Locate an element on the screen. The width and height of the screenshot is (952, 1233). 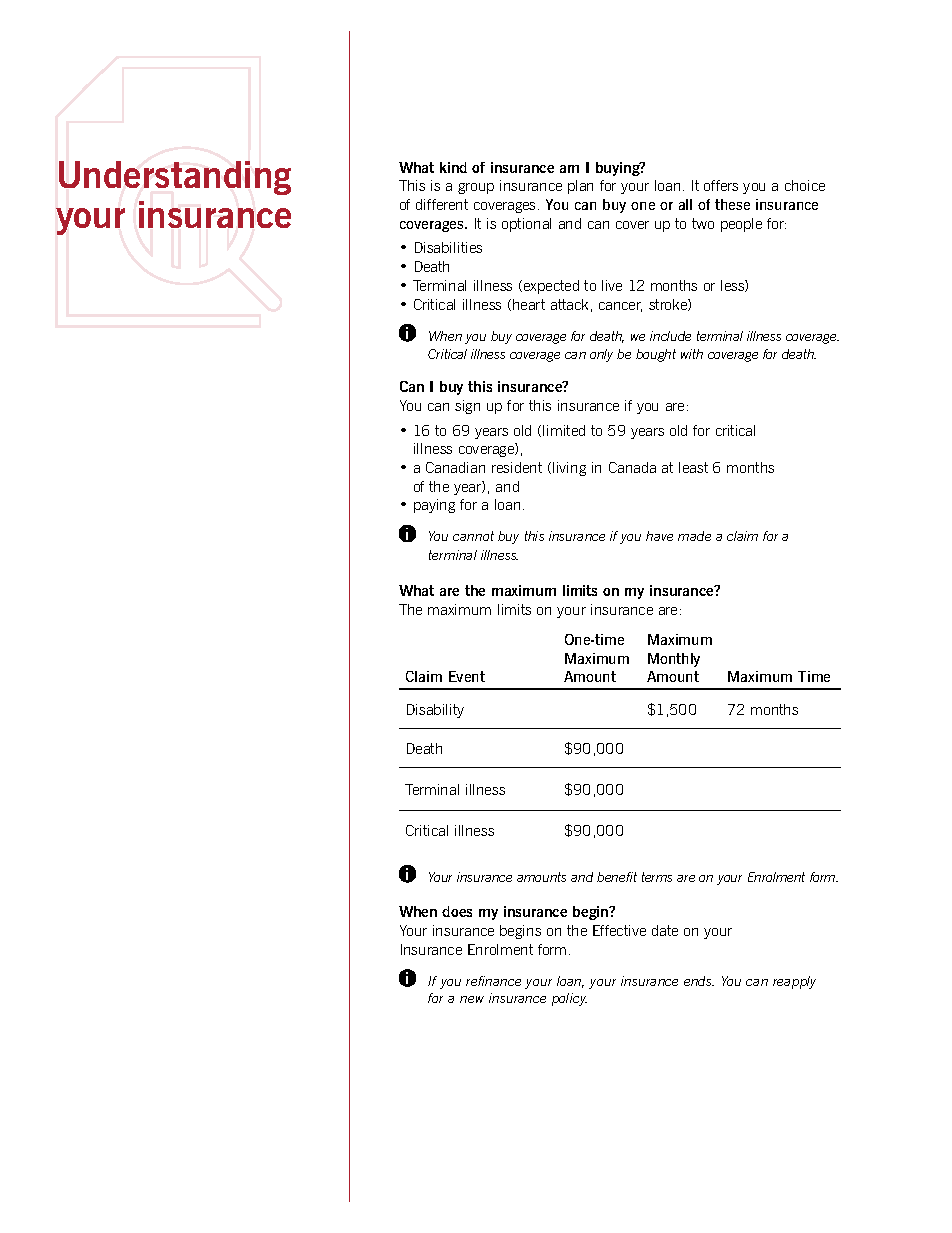
Understanding is located at coordinates (175, 178).
